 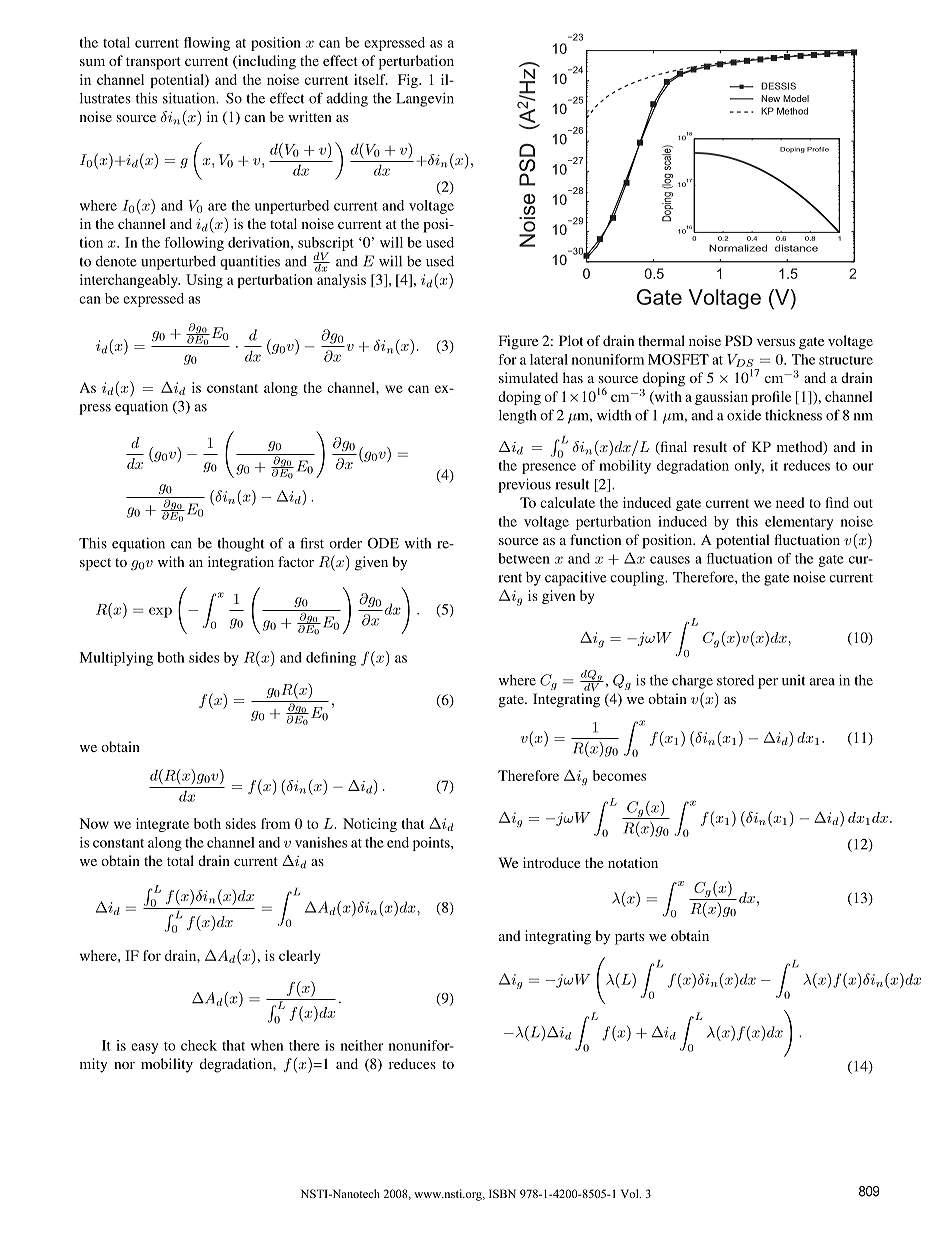 What do you see at coordinates (116, 659) in the image?
I see `Multiplying` at bounding box center [116, 659].
